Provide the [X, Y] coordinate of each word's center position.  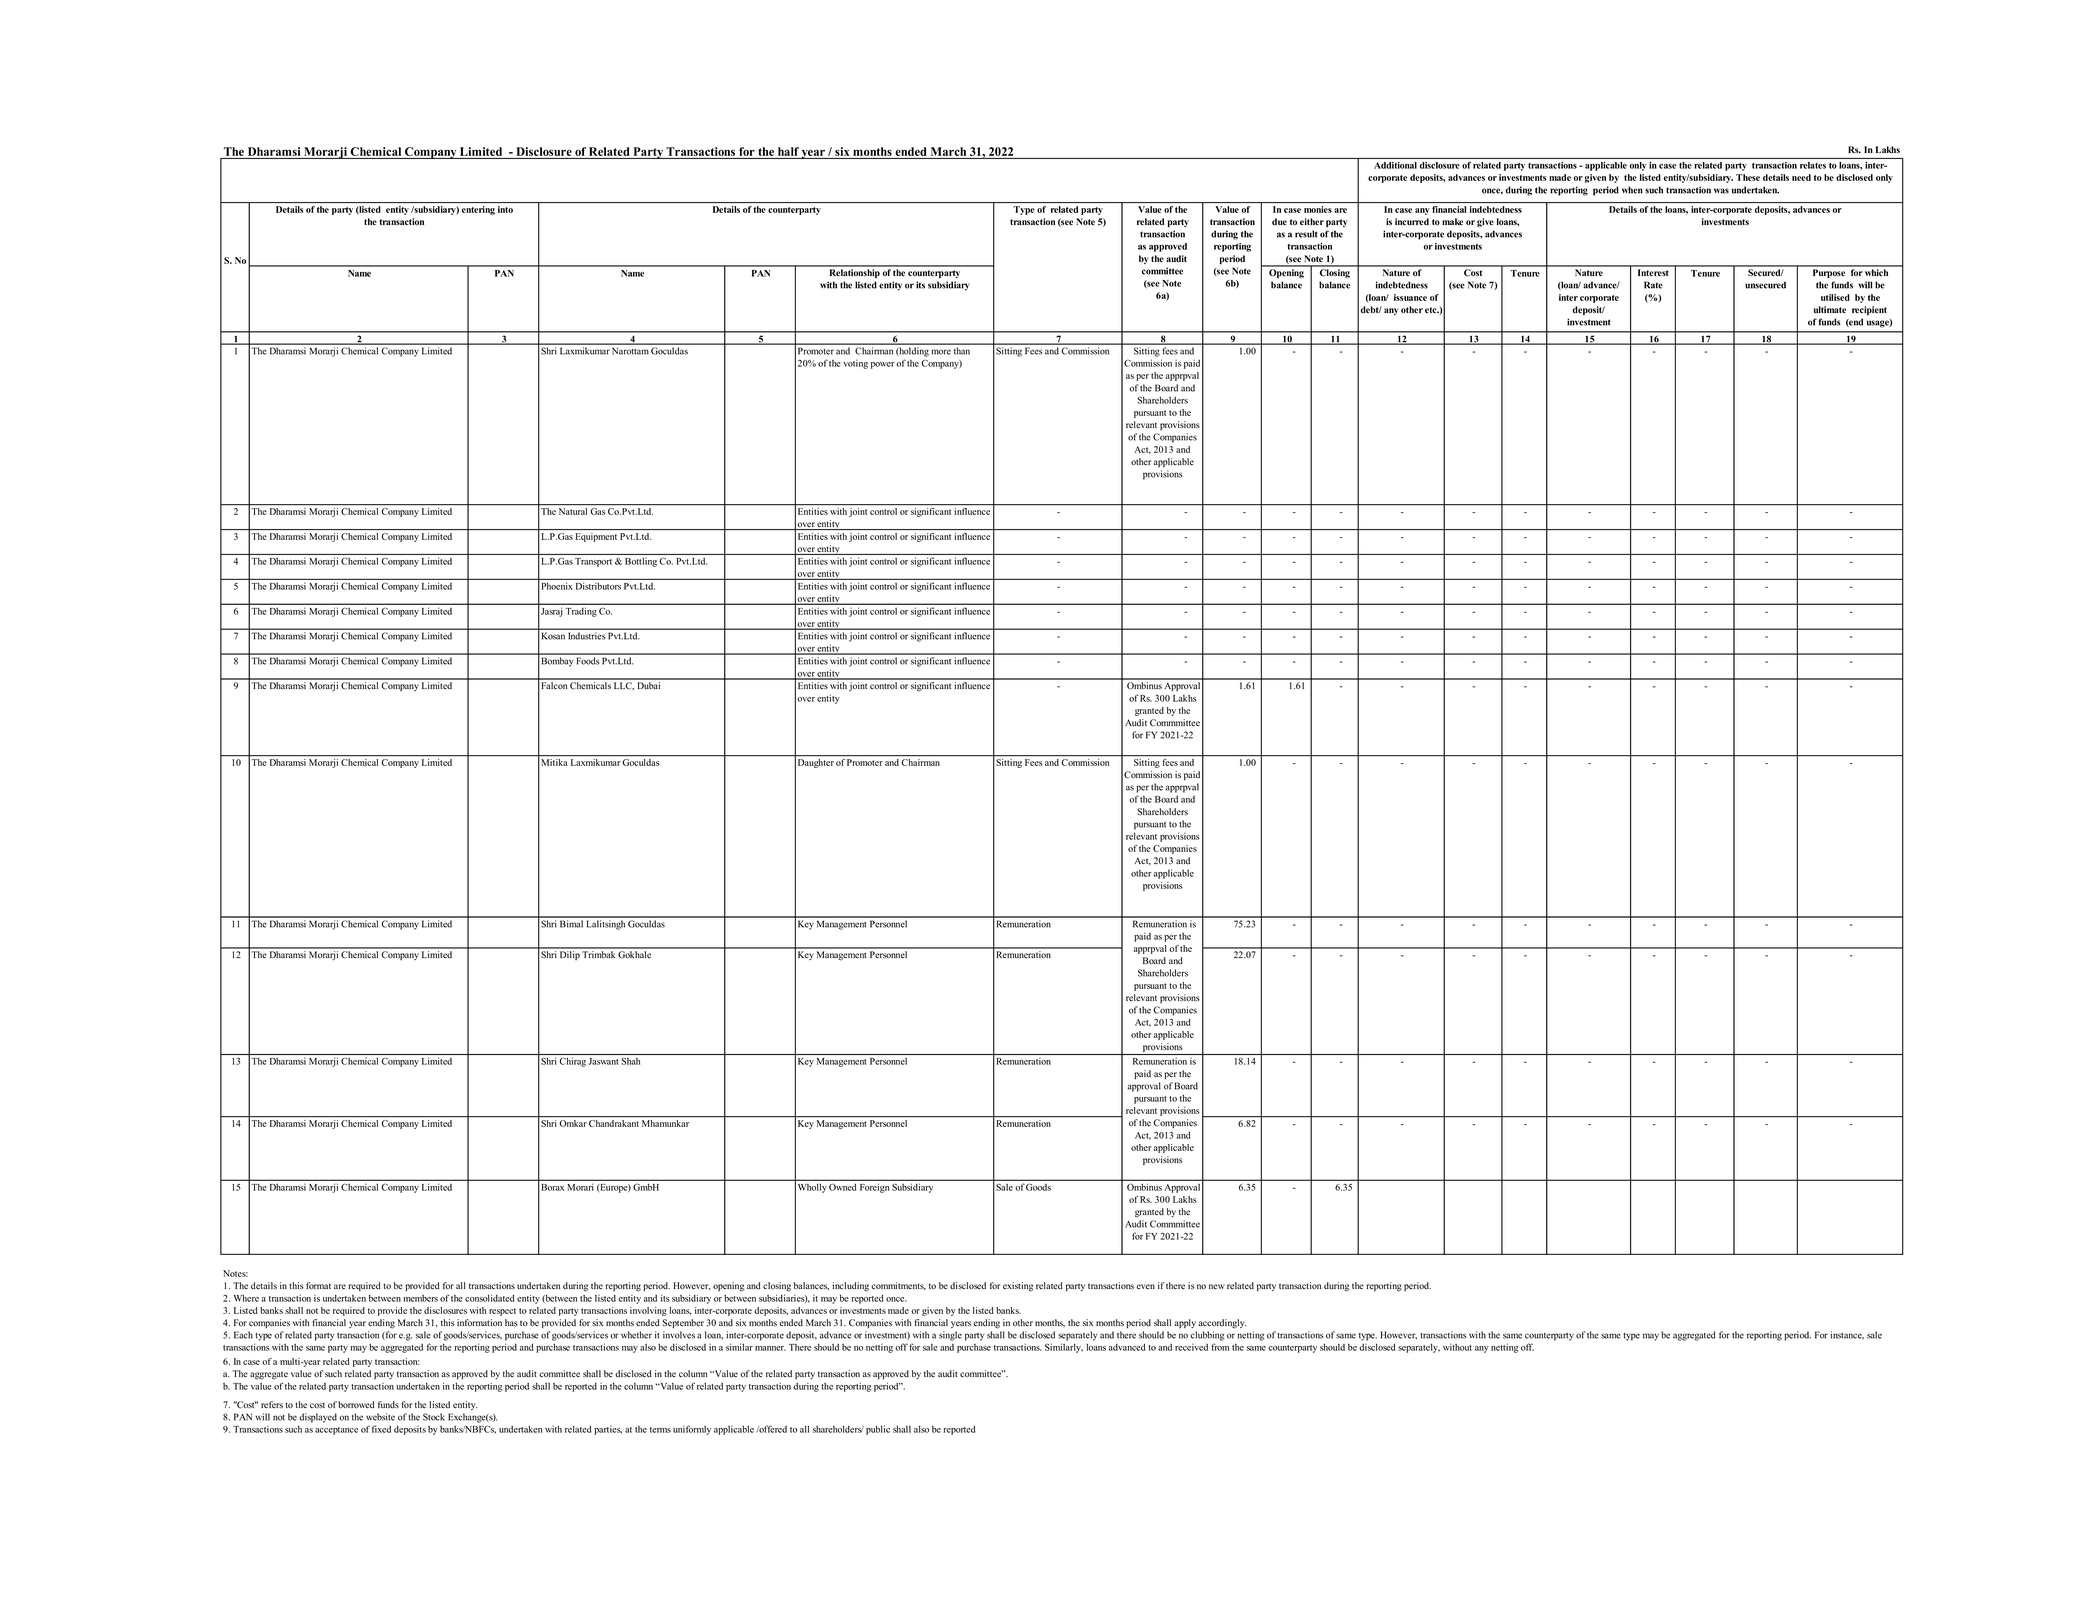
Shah [631, 1061]
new [1217, 1286]
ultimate [1830, 309]
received [1191, 1347]
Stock [434, 1417]
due [1279, 221]
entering [478, 210]
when [1632, 190]
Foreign [874, 1188]
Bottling [641, 562]
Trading [581, 612]
